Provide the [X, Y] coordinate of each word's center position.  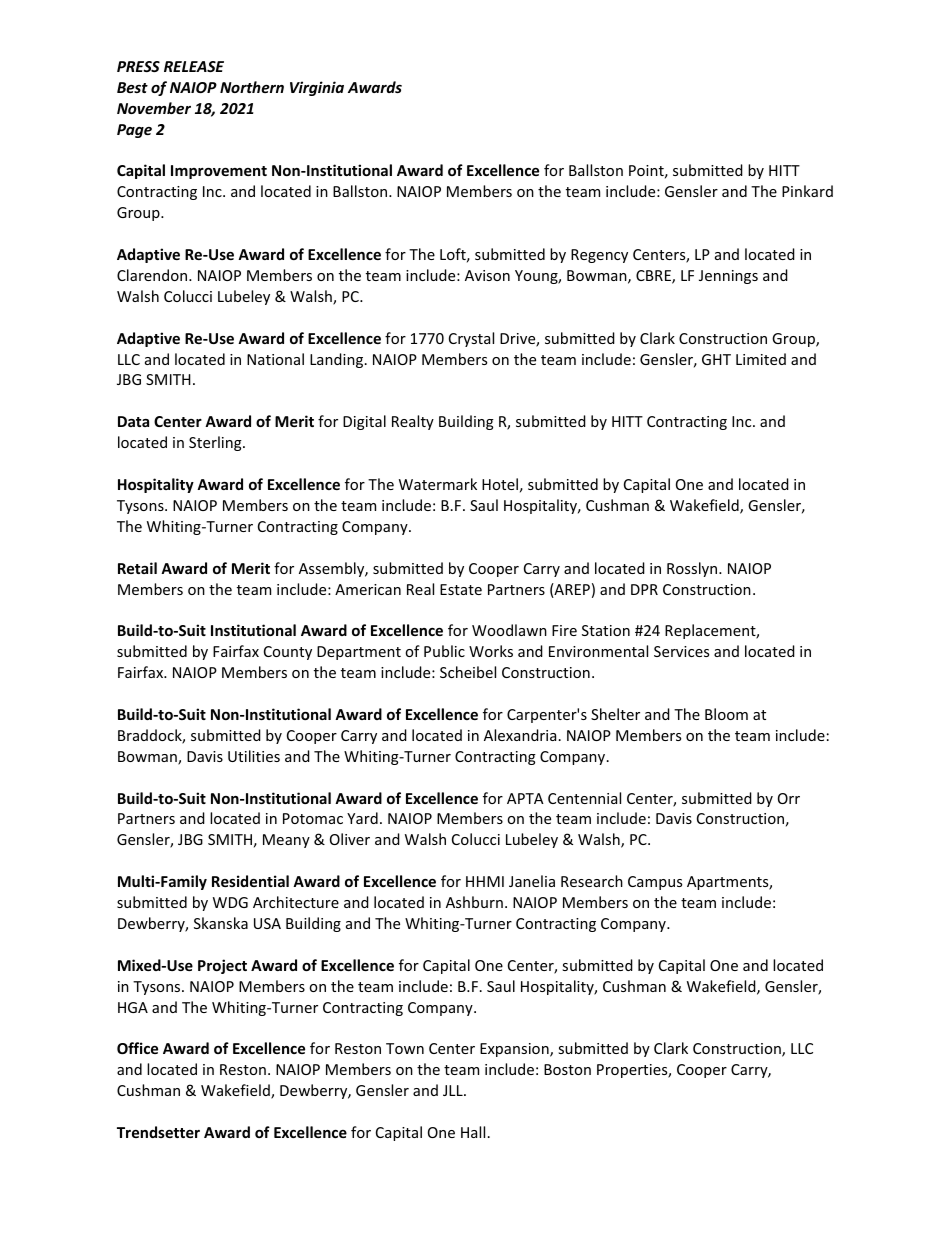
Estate [461, 589]
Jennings [728, 277]
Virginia [317, 88]
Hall [473, 1132]
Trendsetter [158, 1132]
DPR [644, 589]
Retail [137, 568]
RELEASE [194, 66]
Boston [567, 1069]
